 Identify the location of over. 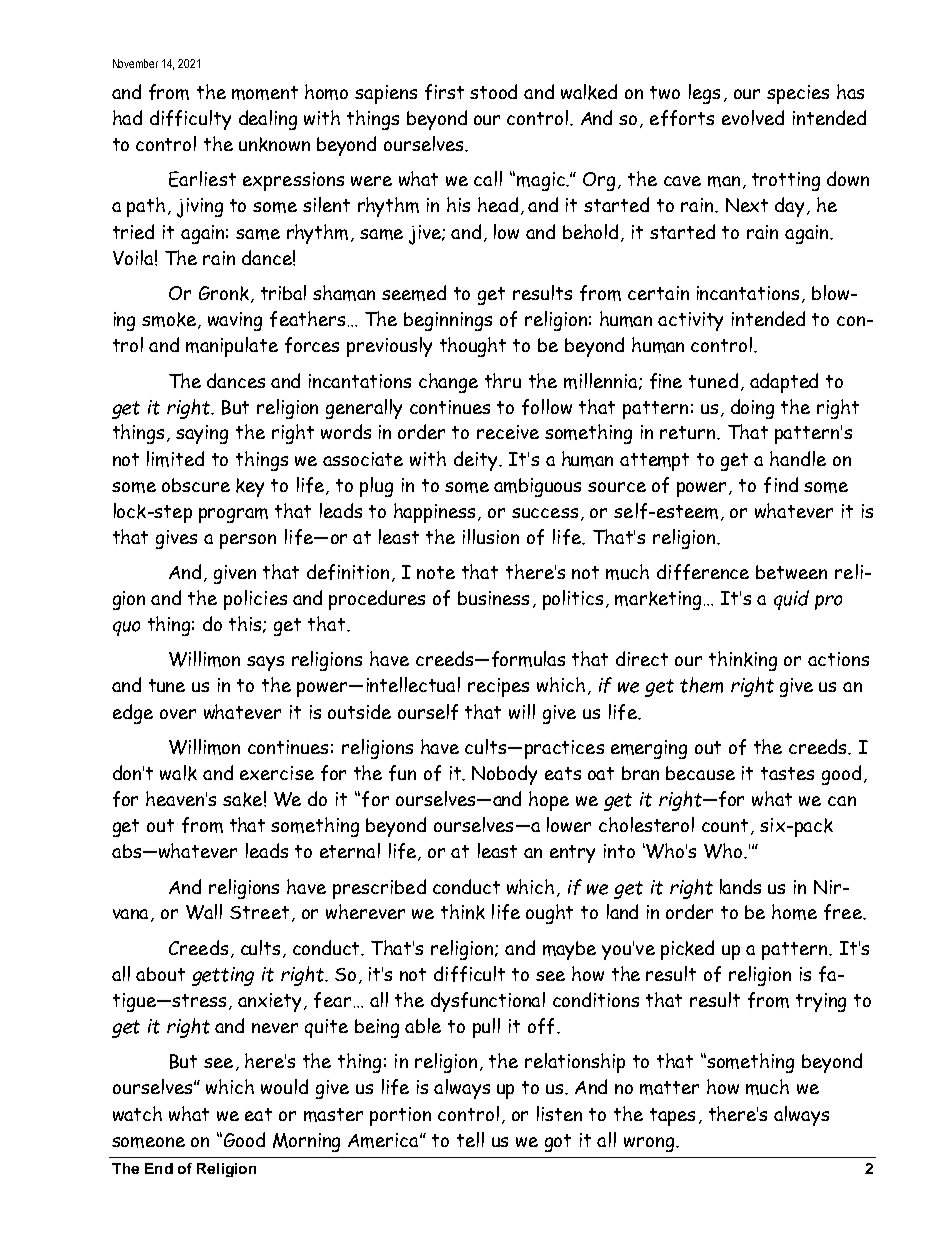
(178, 714).
